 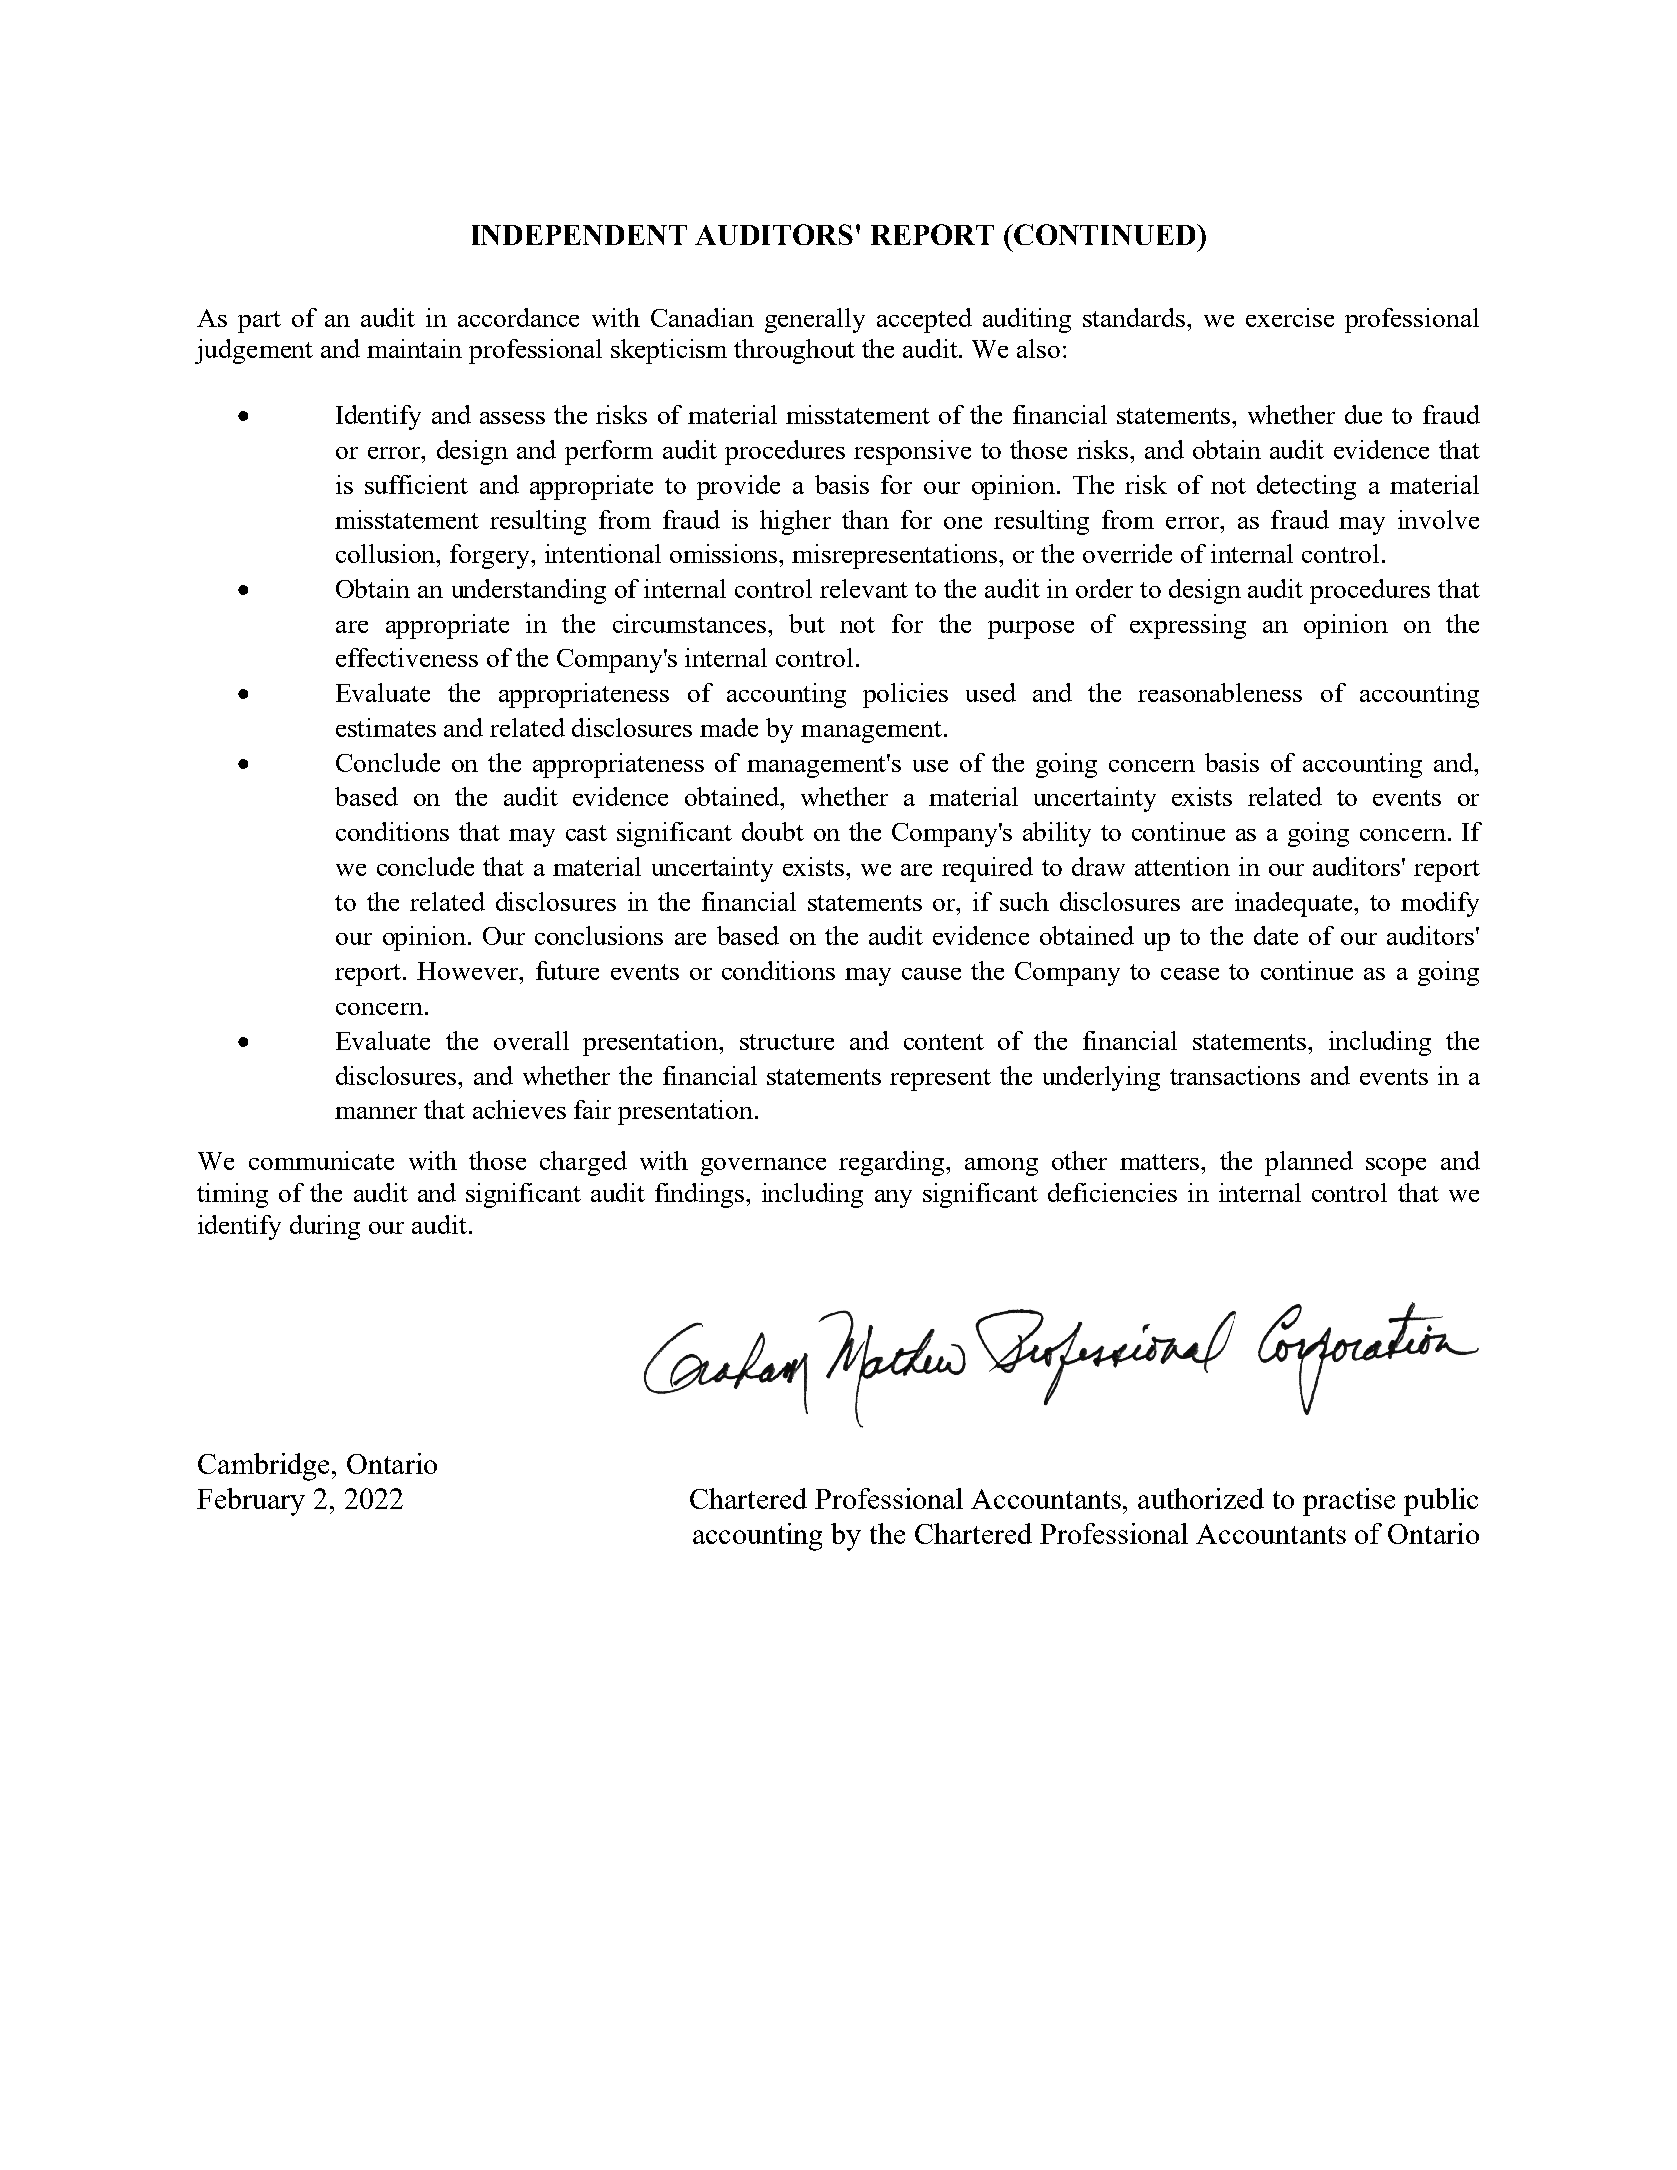 What do you see at coordinates (931, 974) in the screenshot?
I see `cause` at bounding box center [931, 974].
